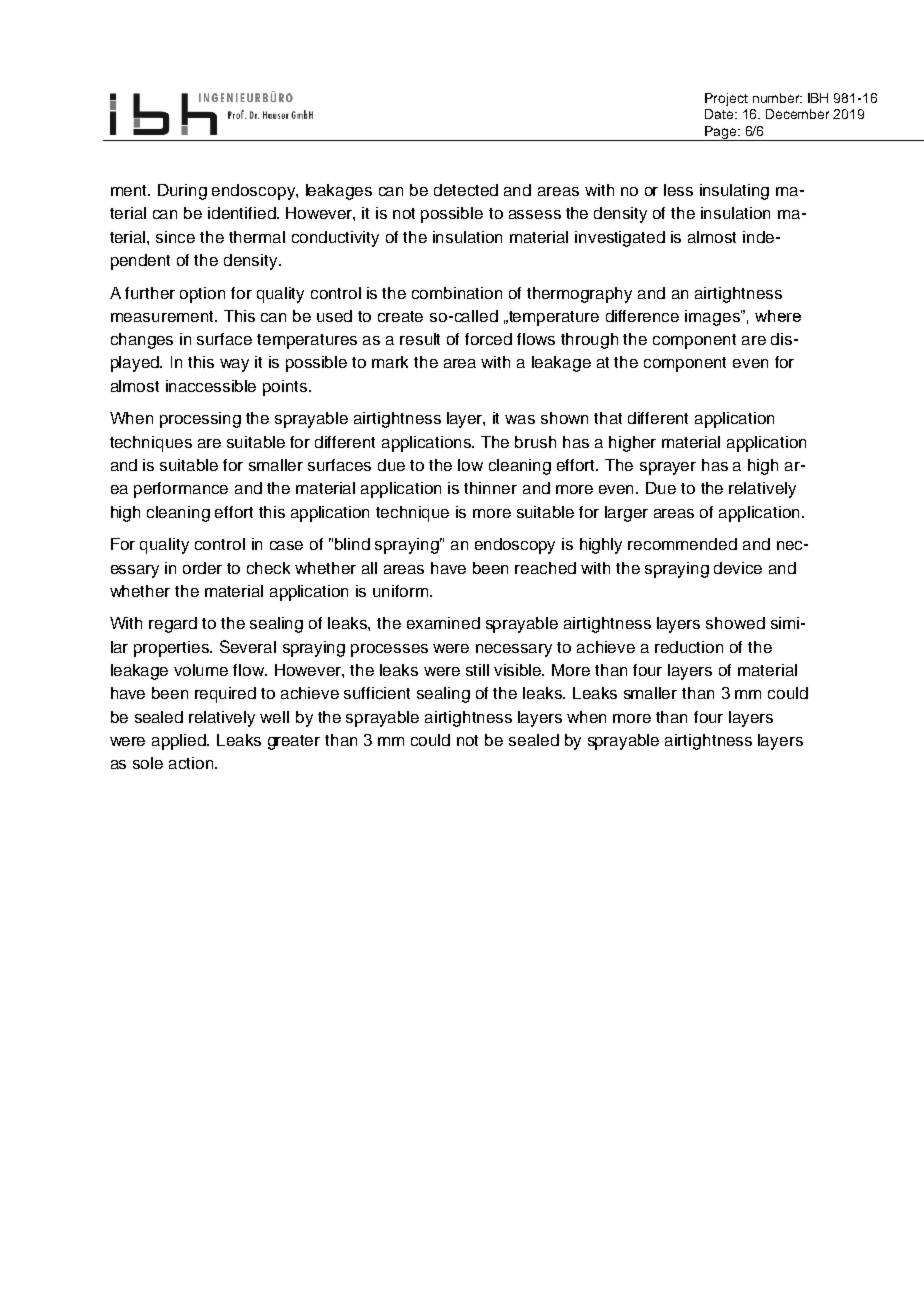 The height and width of the screenshot is (1308, 924). What do you see at coordinates (668, 468) in the screenshot?
I see `sprayer` at bounding box center [668, 468].
